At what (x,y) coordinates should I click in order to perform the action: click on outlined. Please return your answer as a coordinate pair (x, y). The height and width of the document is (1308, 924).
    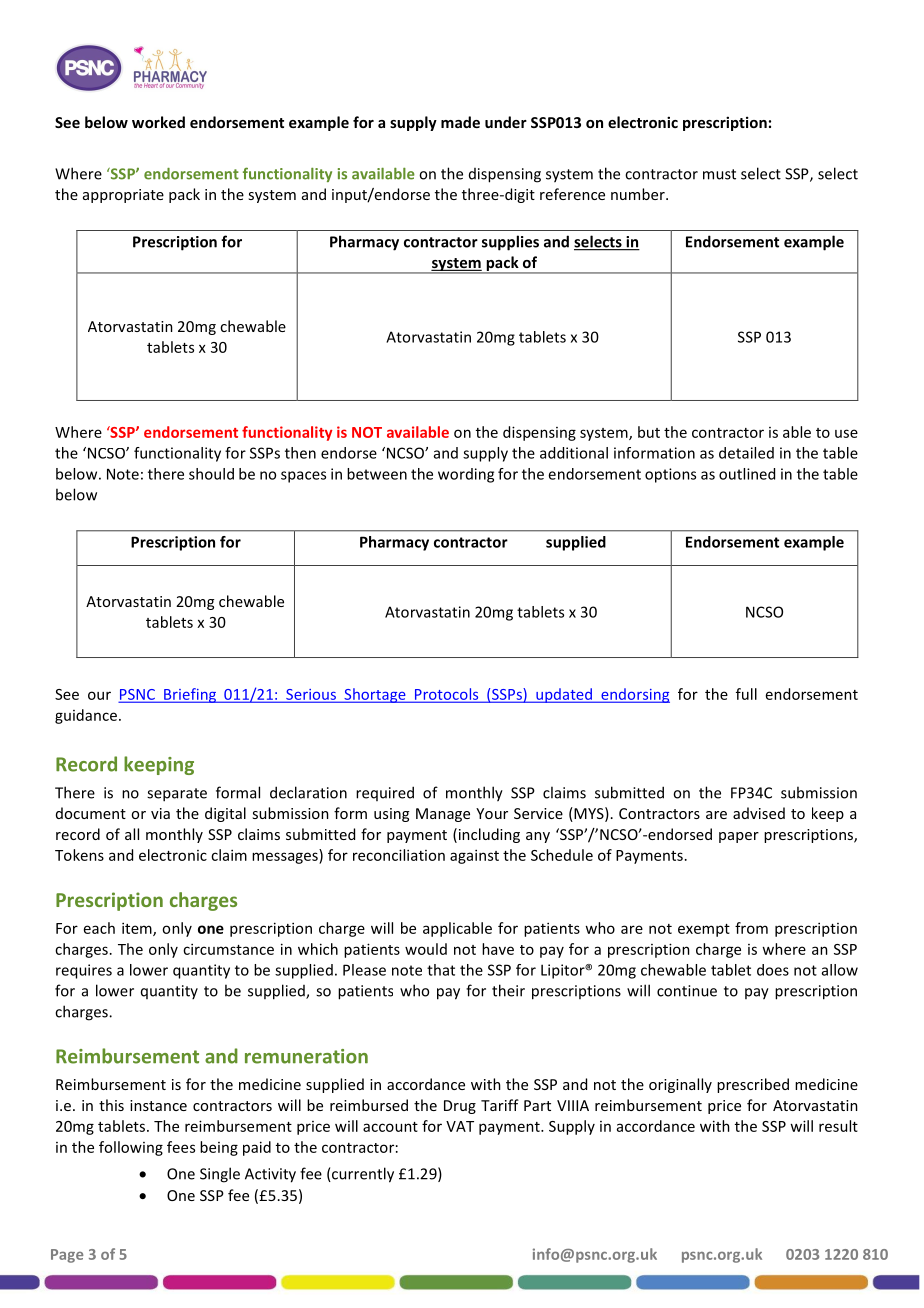
    Looking at the image, I should click on (747, 474).
